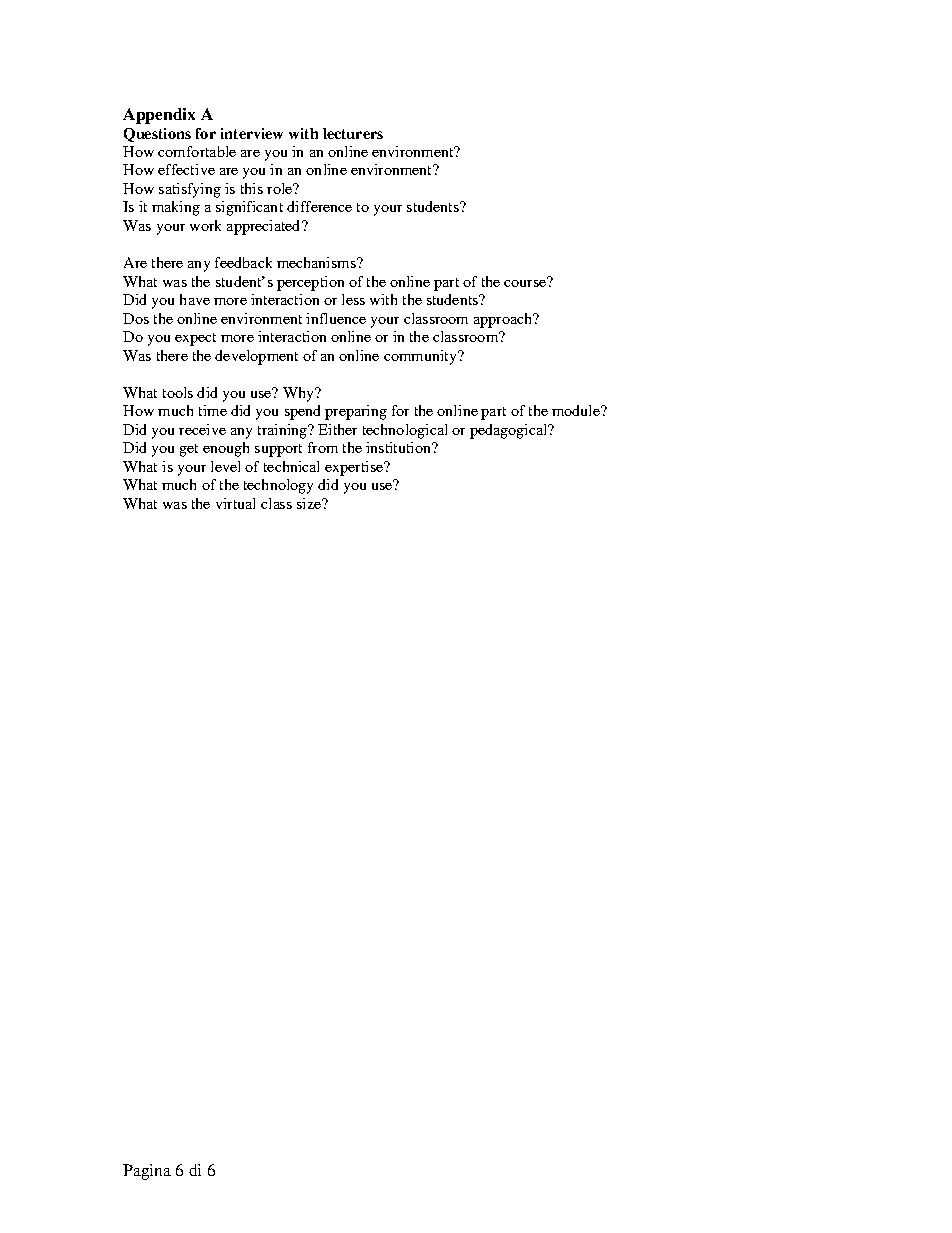 The width and height of the image is (952, 1233). I want to click on lecturers, so click(353, 133).
